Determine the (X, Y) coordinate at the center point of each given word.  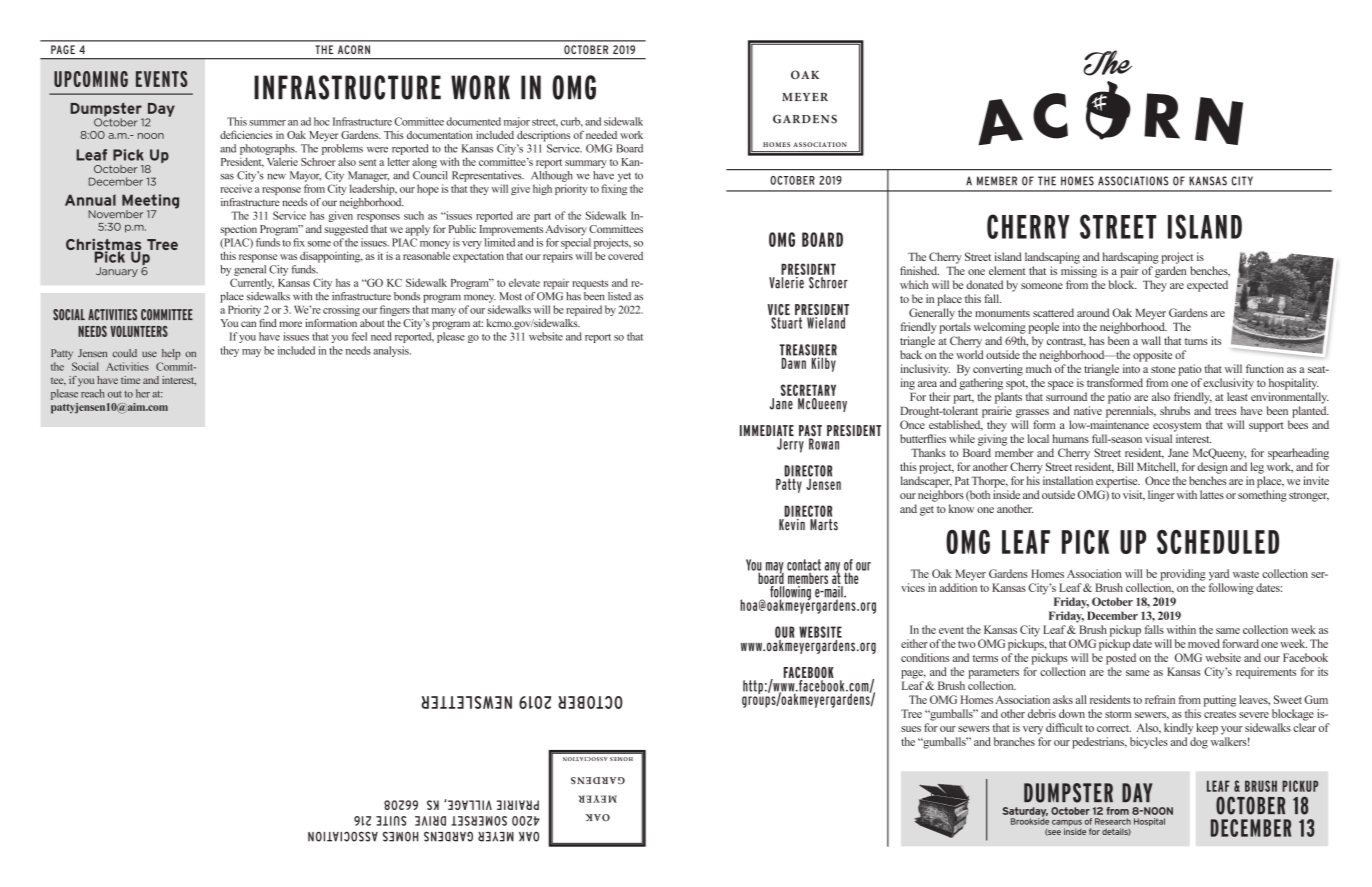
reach (93, 393)
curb (572, 122)
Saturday (1025, 813)
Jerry (790, 445)
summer (267, 123)
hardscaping (1131, 258)
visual (1158, 438)
